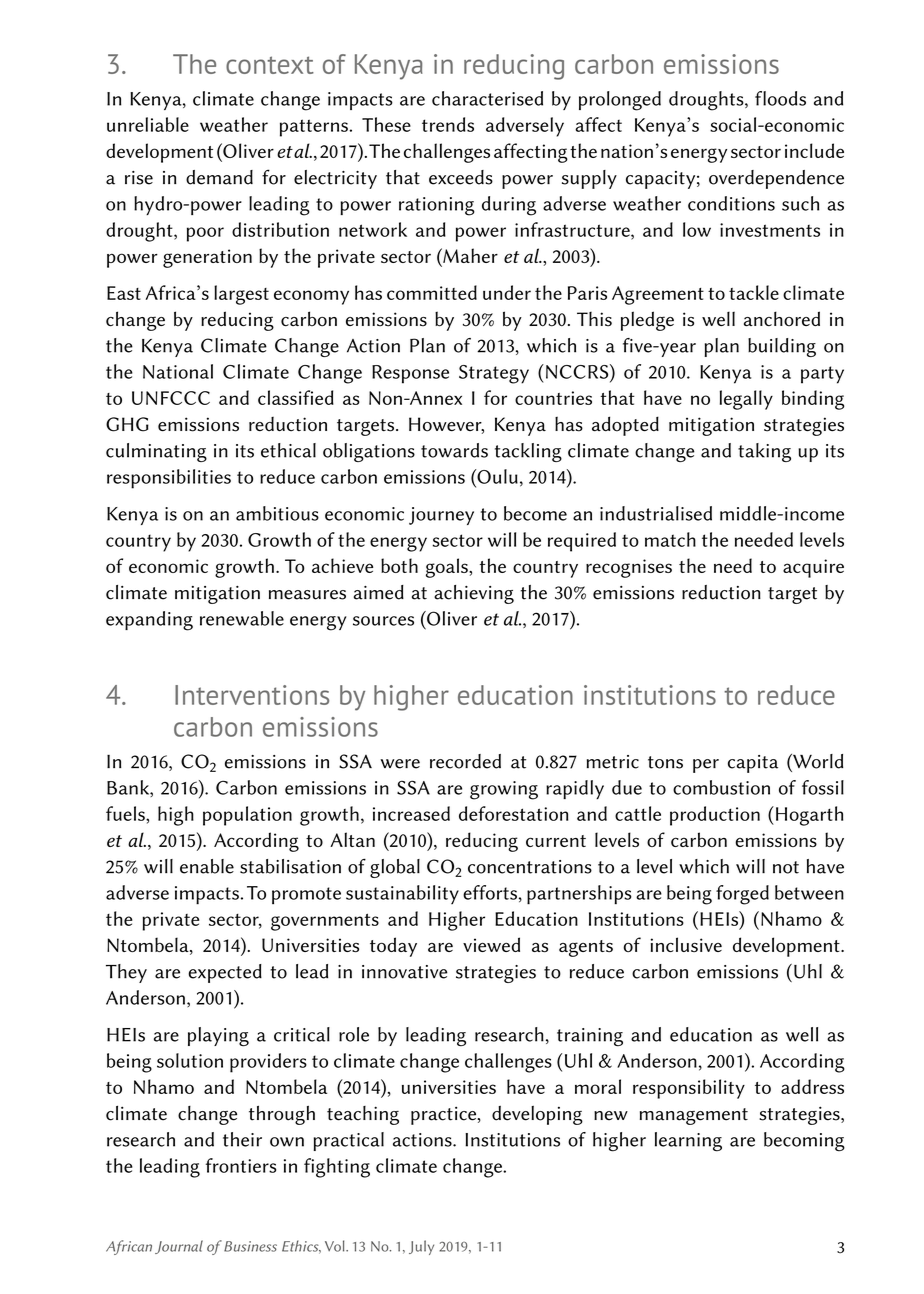  What do you see at coordinates (715, 816) in the image?
I see `production` at bounding box center [715, 816].
